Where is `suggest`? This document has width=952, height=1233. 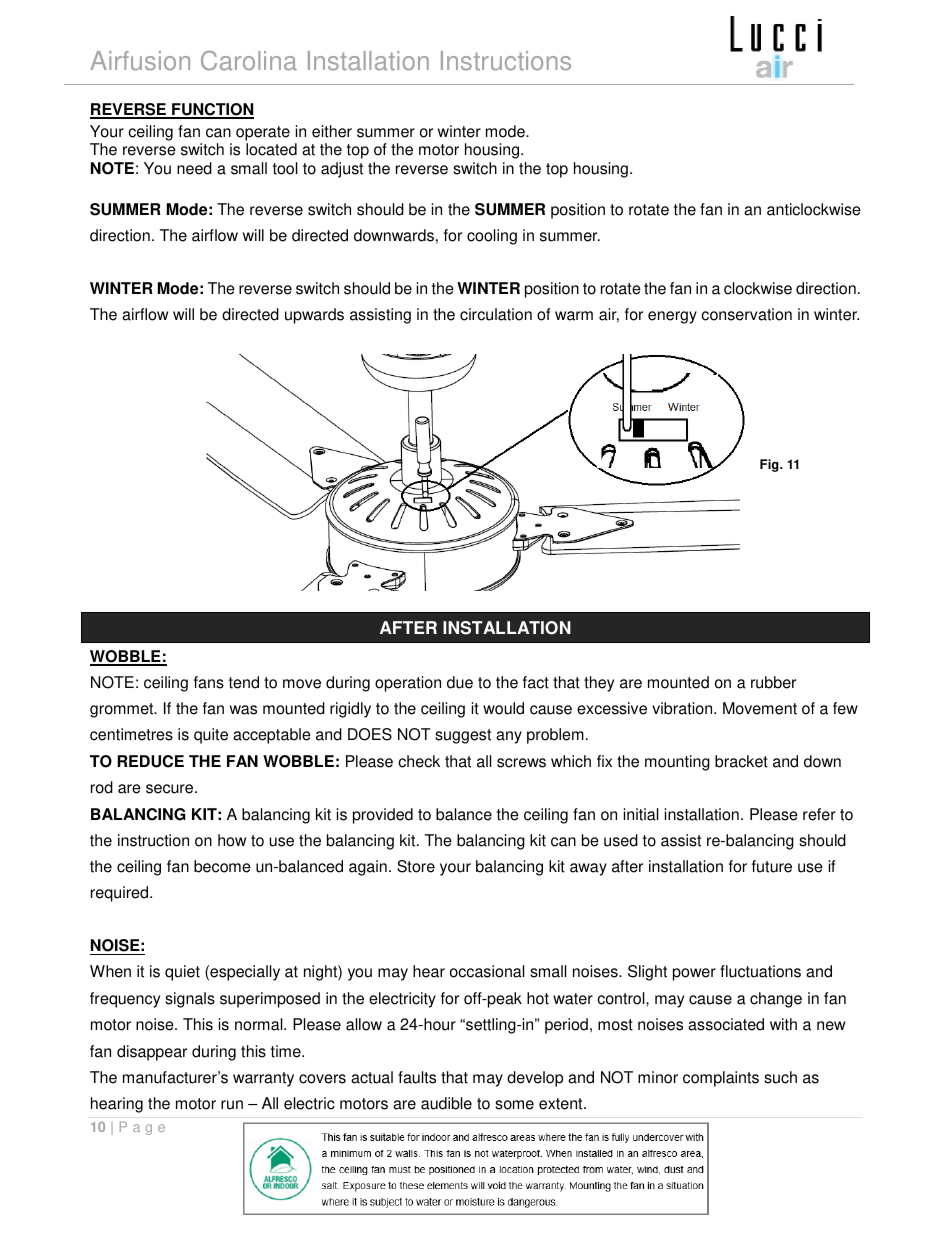 suggest is located at coordinates (463, 736).
